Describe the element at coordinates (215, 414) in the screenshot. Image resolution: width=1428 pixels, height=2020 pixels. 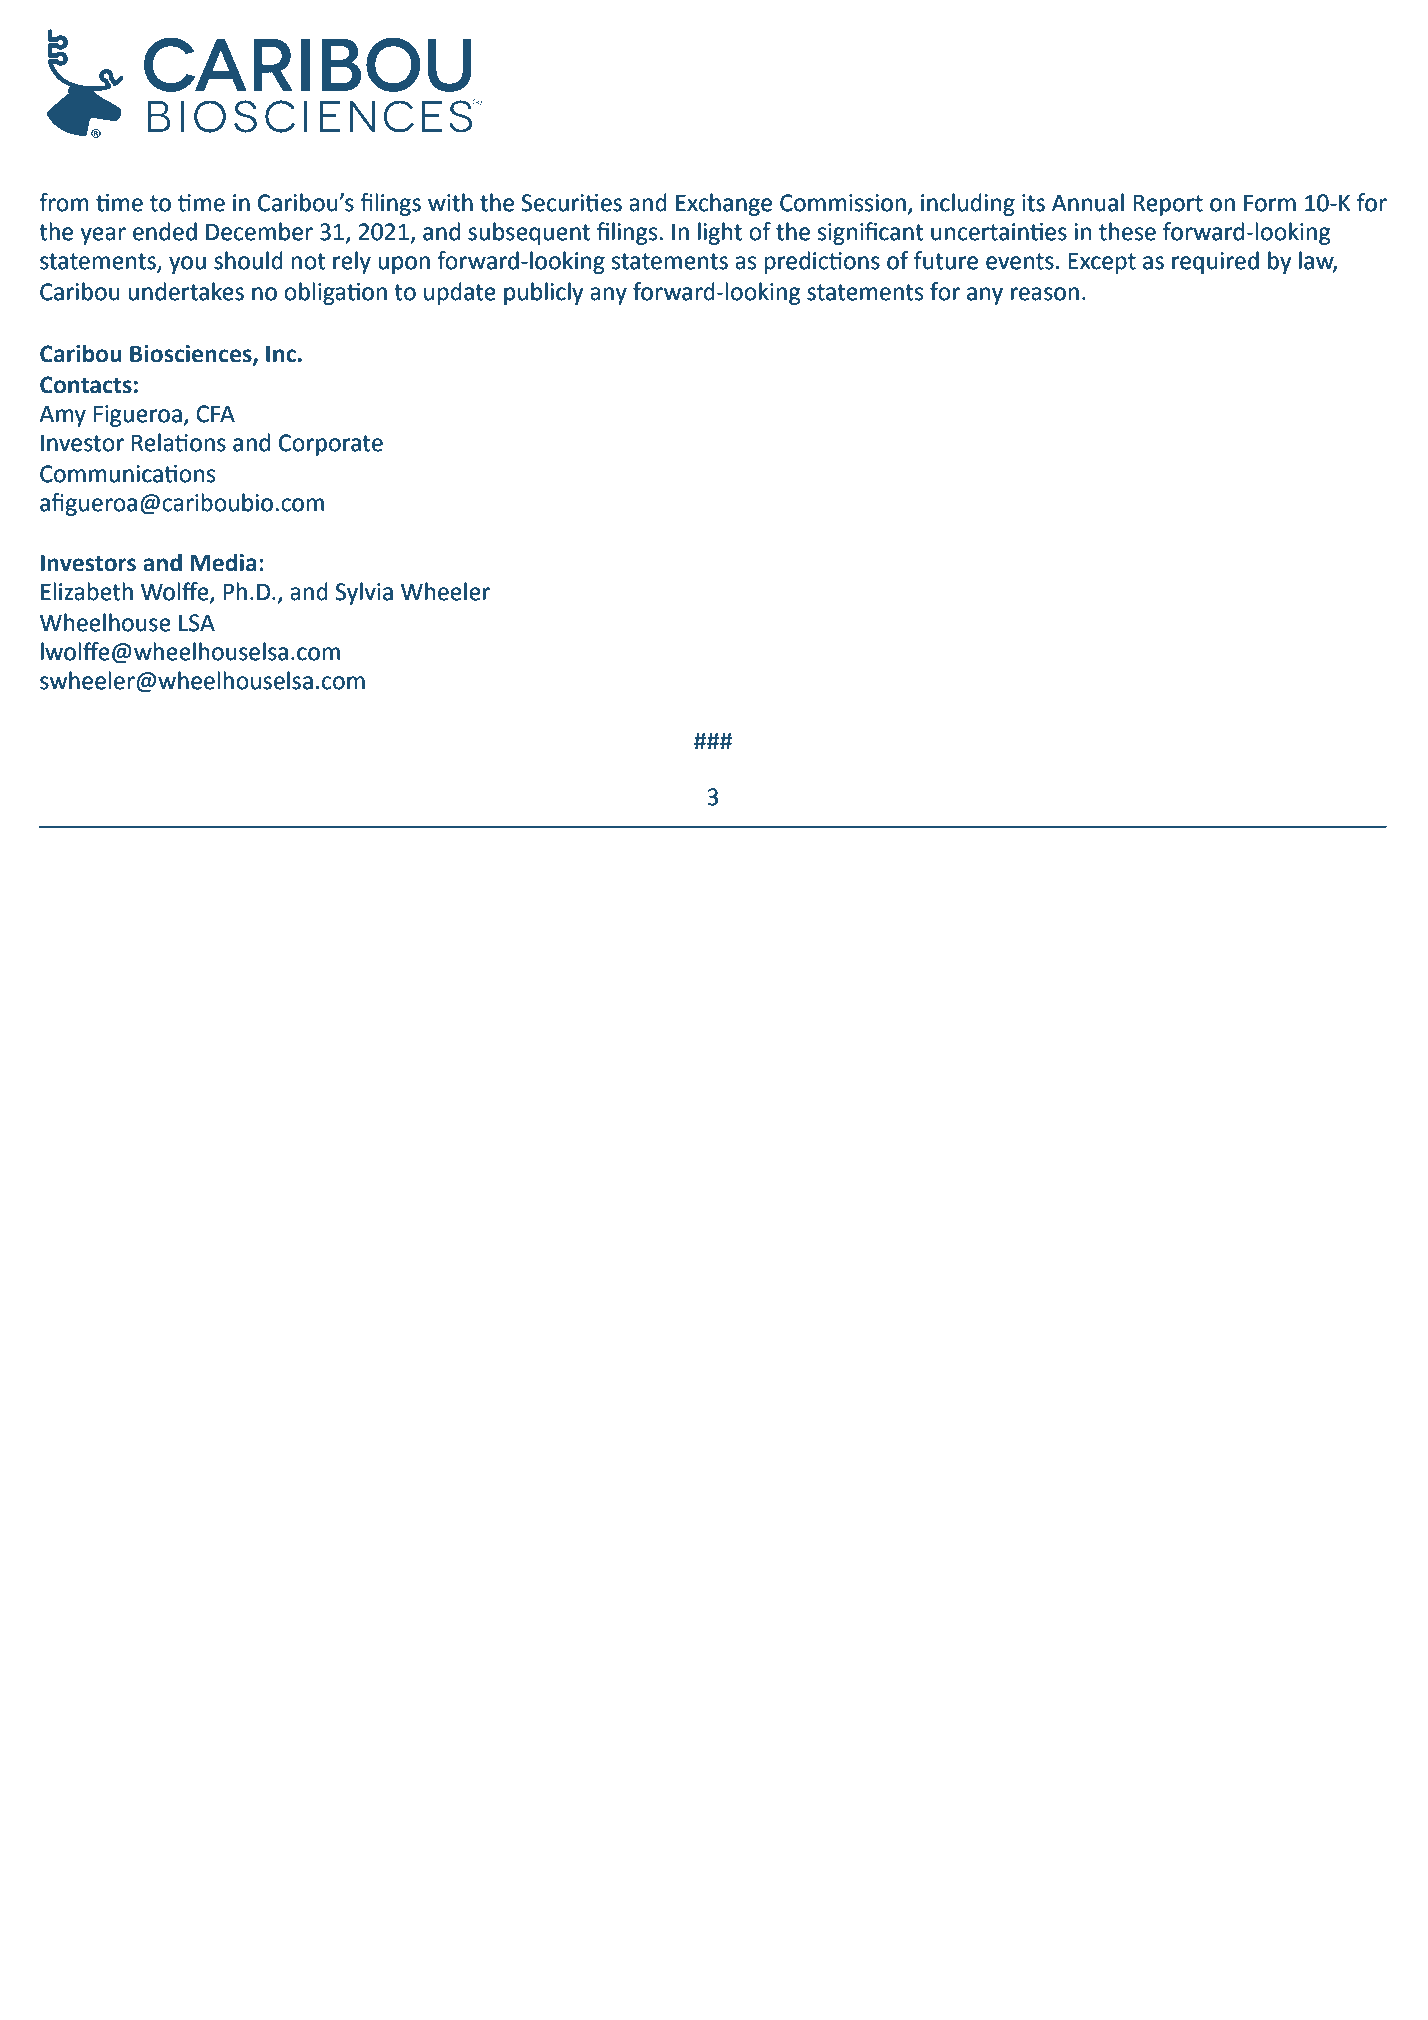
I see `CFA` at that location.
